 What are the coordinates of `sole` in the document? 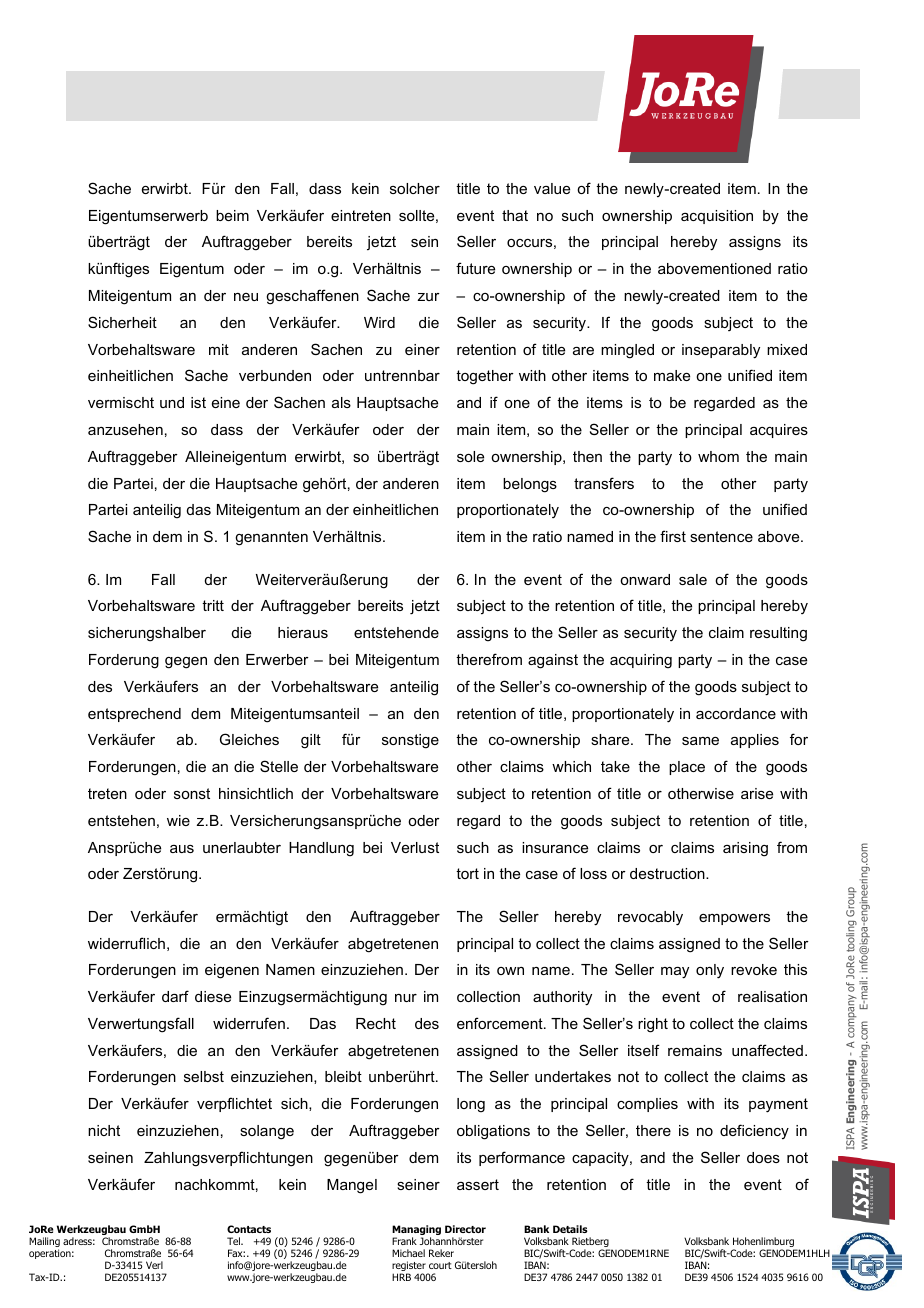 It's located at (470, 456).
